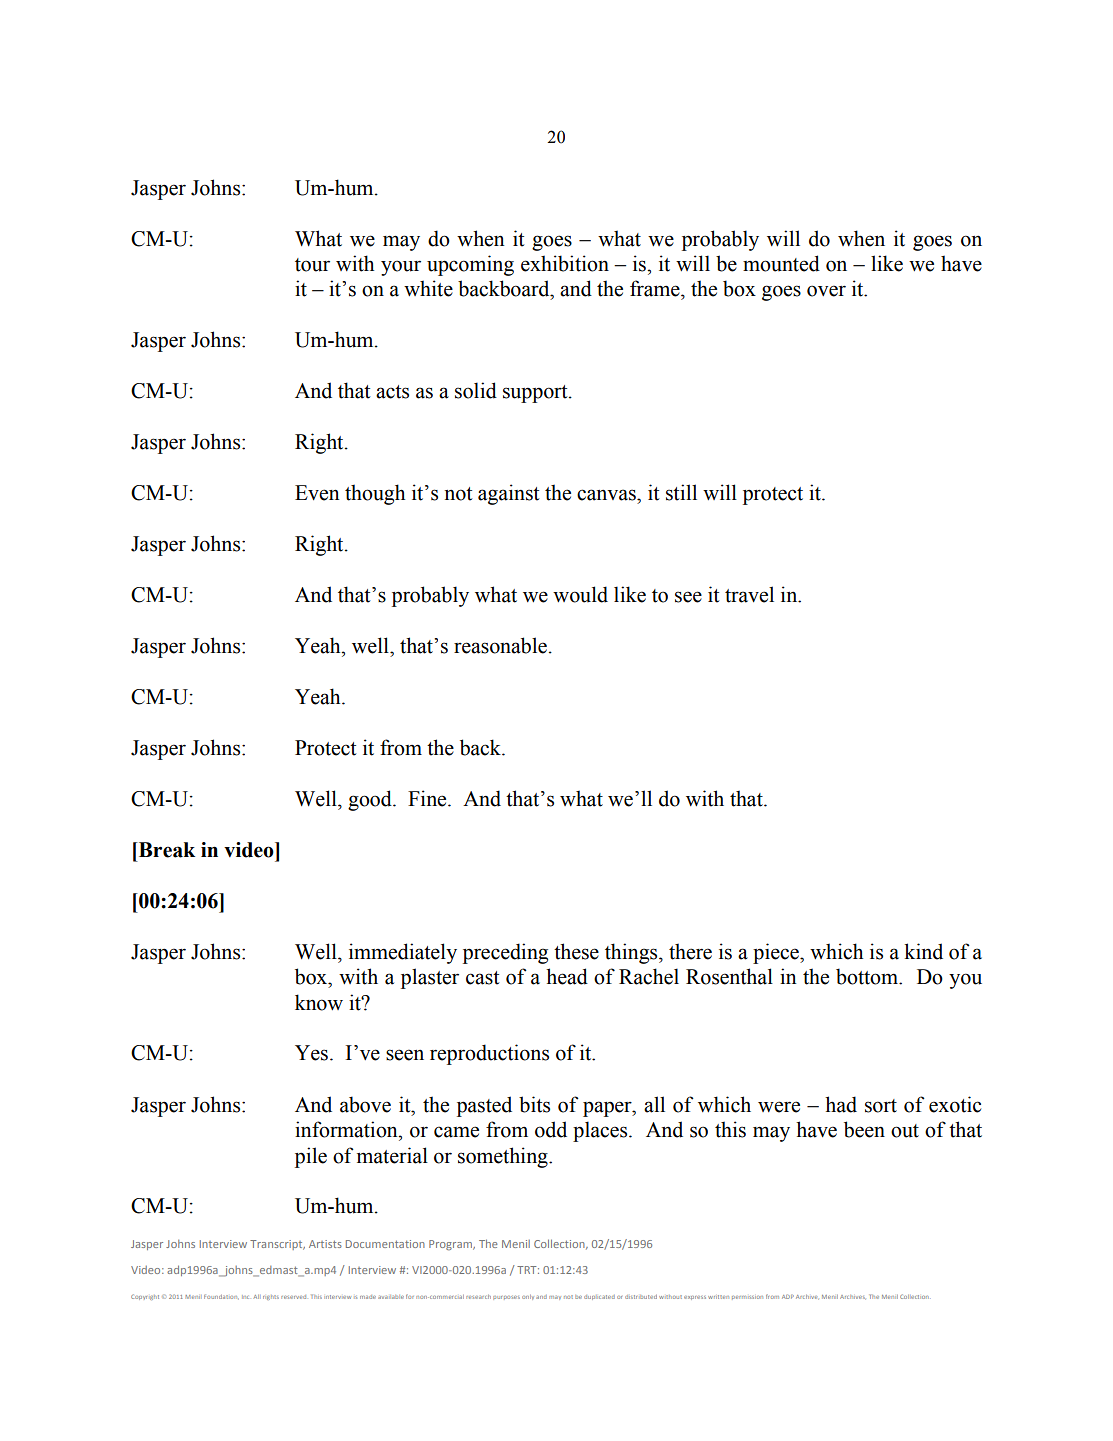 The height and width of the document is (1441, 1113). What do you see at coordinates (317, 493) in the document?
I see `Even` at bounding box center [317, 493].
